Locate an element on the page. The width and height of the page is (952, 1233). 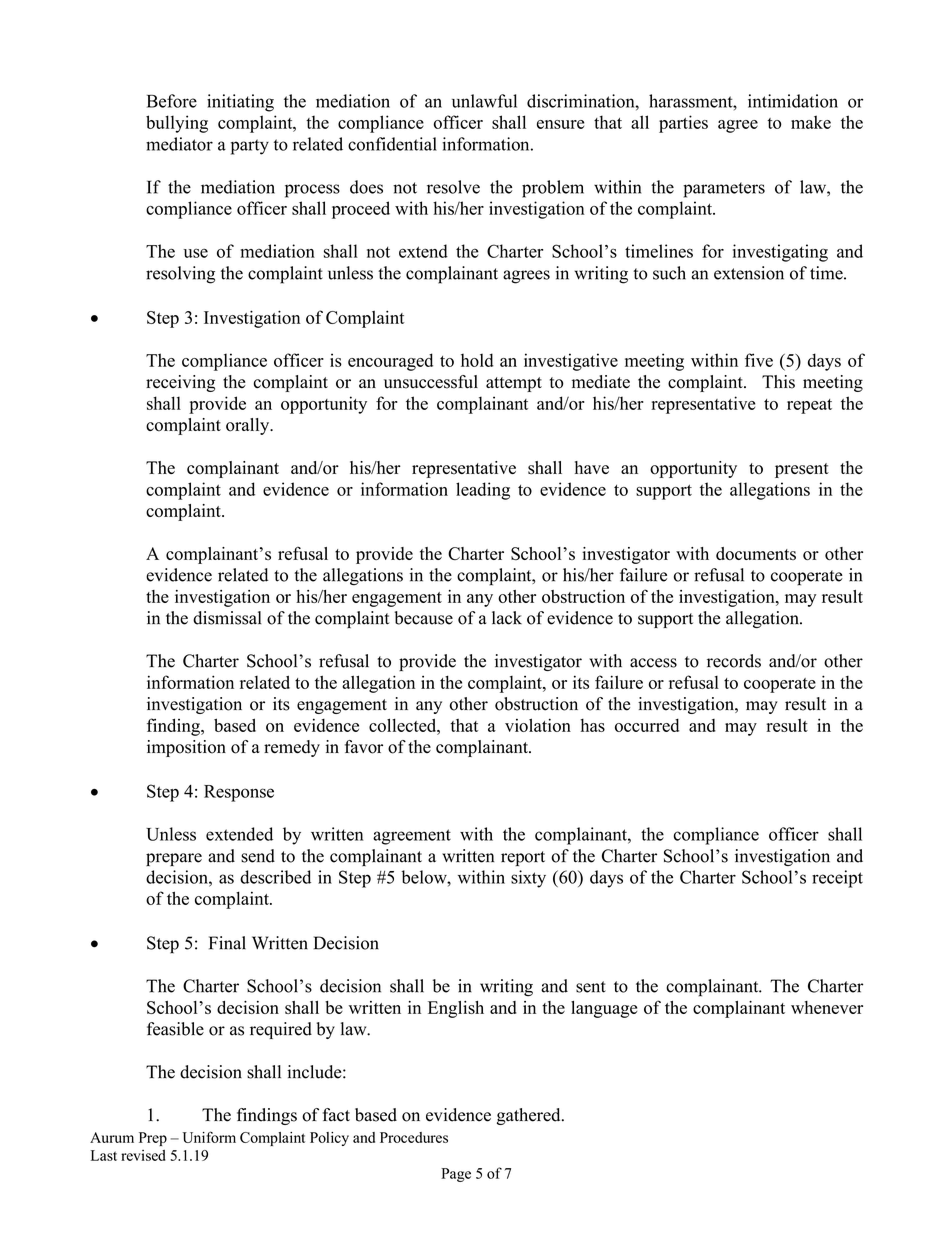
lack is located at coordinates (507, 618).
